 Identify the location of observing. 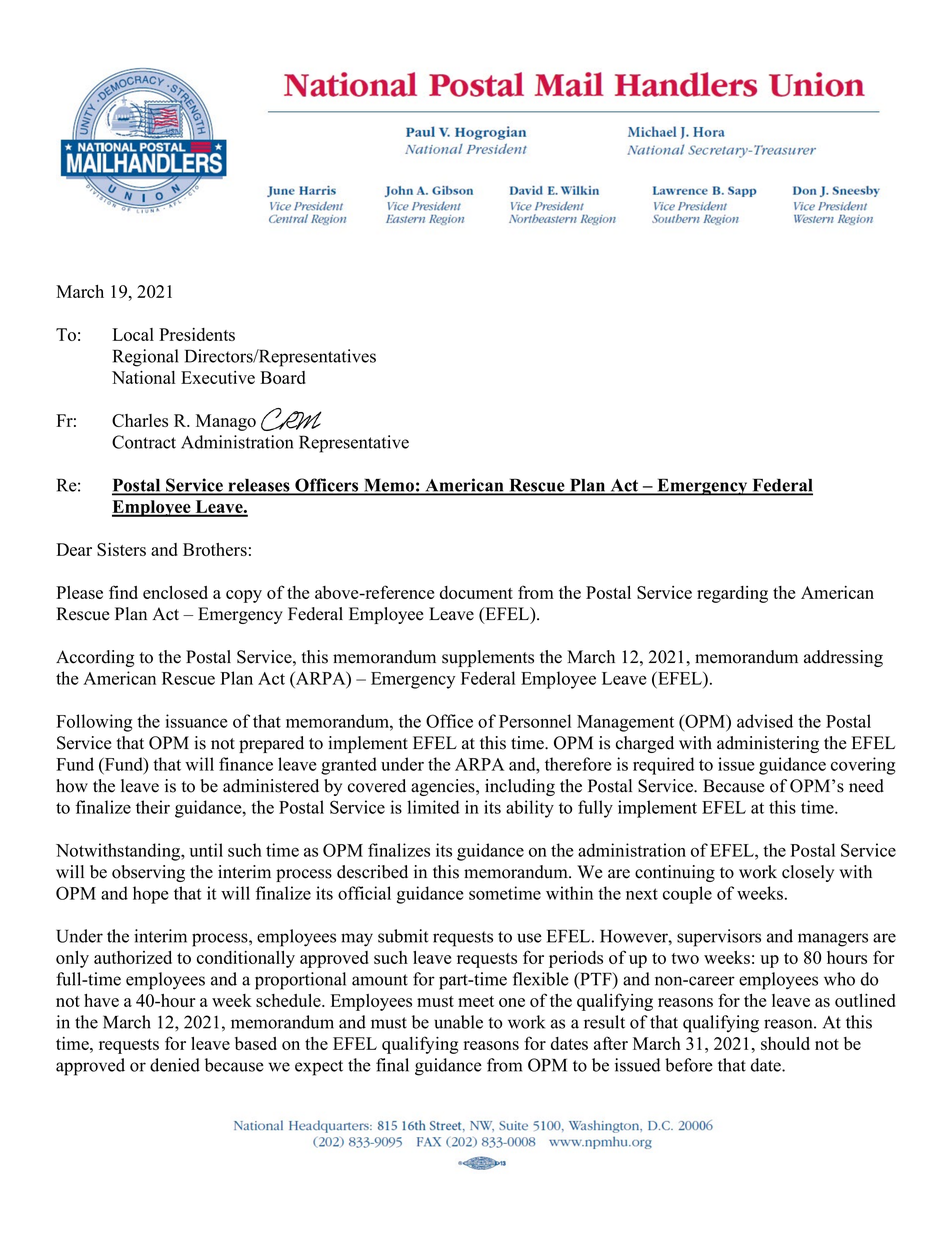
(148, 873).
